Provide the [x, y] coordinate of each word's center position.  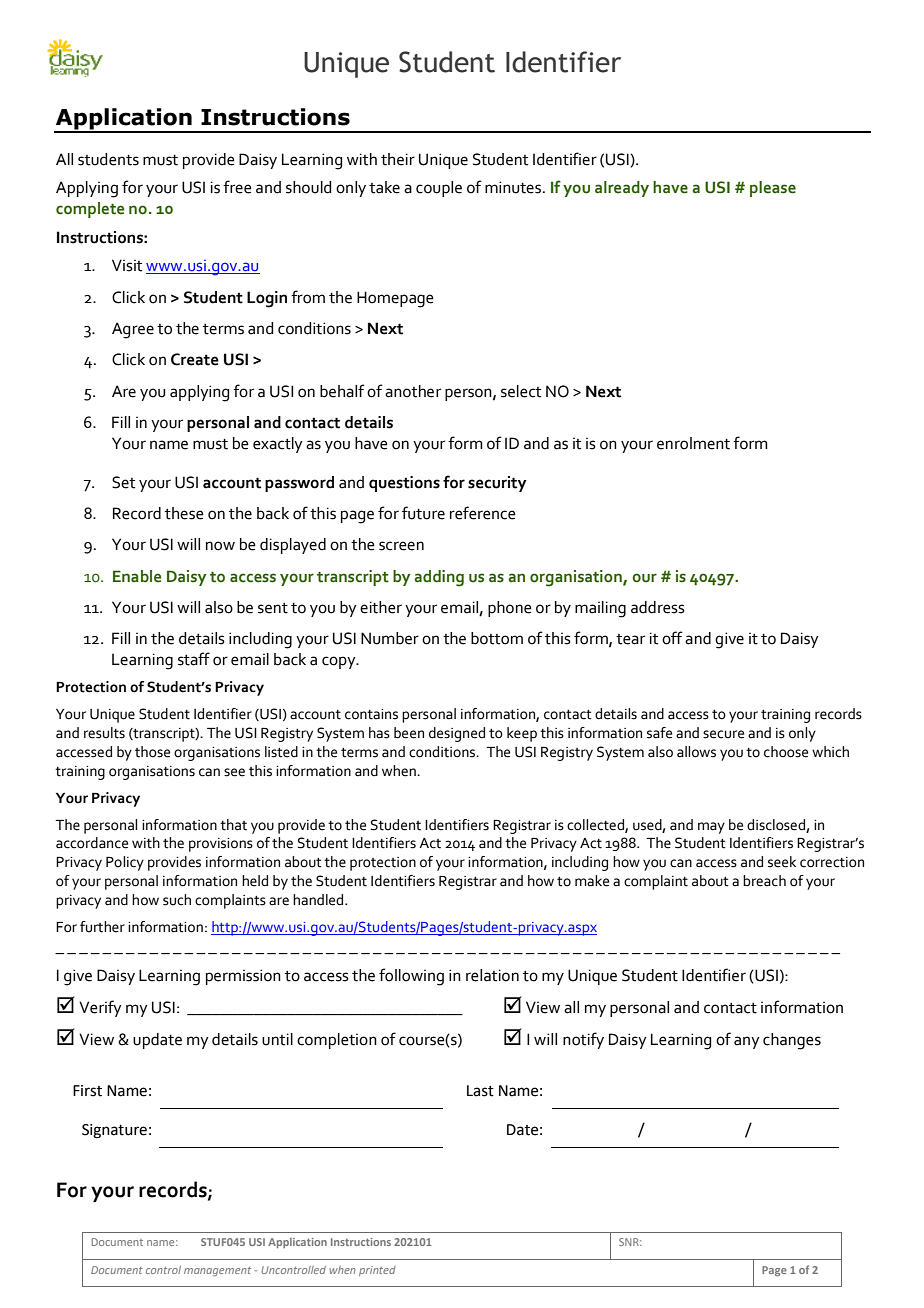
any [747, 1042]
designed [457, 734]
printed [377, 1271]
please [773, 189]
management [217, 1271]
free [237, 187]
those [152, 752]
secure [723, 734]
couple [439, 189]
